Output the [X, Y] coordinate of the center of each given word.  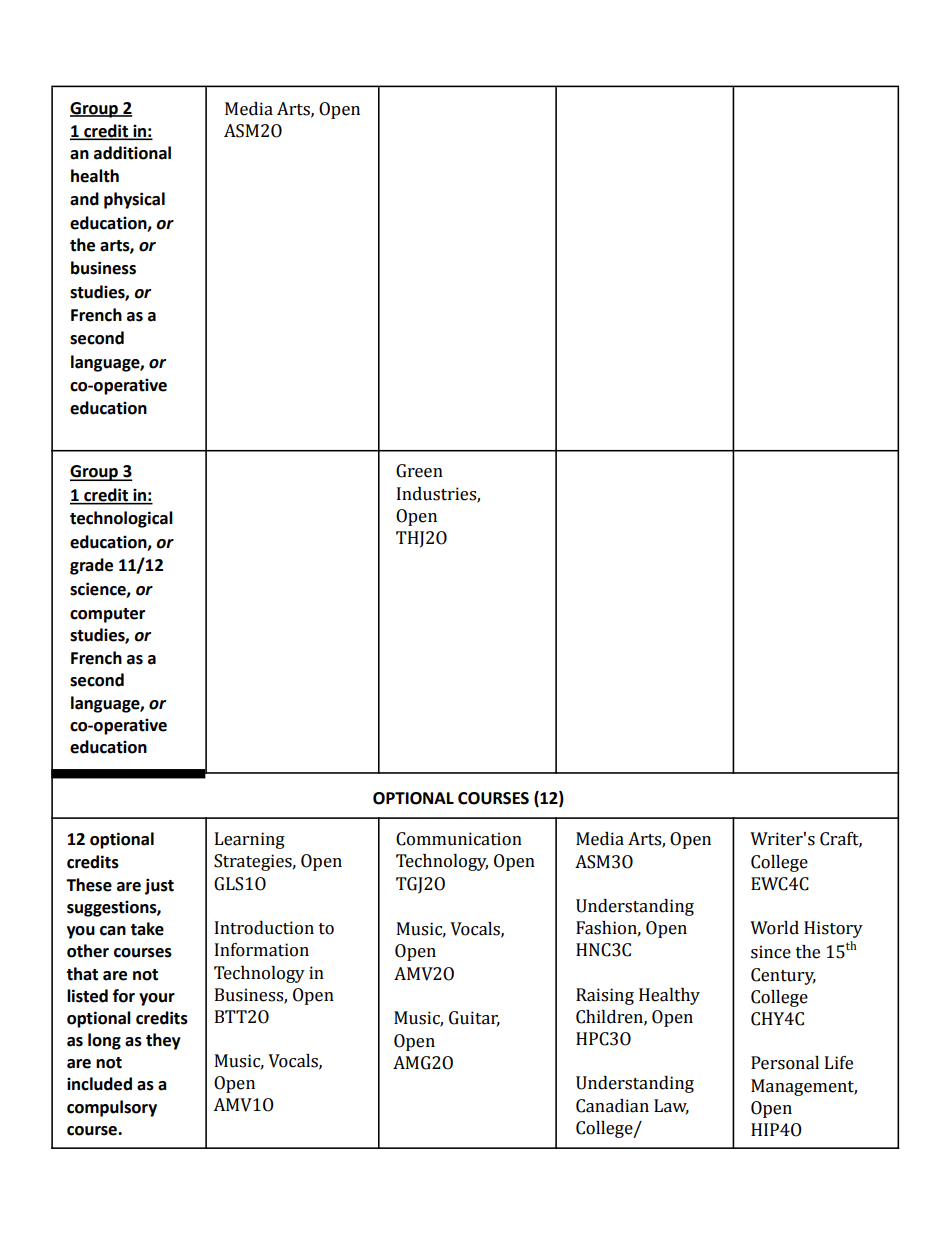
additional [132, 153]
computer [107, 615]
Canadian [612, 1106]
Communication [459, 839]
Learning [250, 840]
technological [121, 519]
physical [134, 200]
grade [91, 566]
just [159, 886]
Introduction [264, 928]
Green [419, 471]
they [163, 1041]
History [833, 929]
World [774, 928]
